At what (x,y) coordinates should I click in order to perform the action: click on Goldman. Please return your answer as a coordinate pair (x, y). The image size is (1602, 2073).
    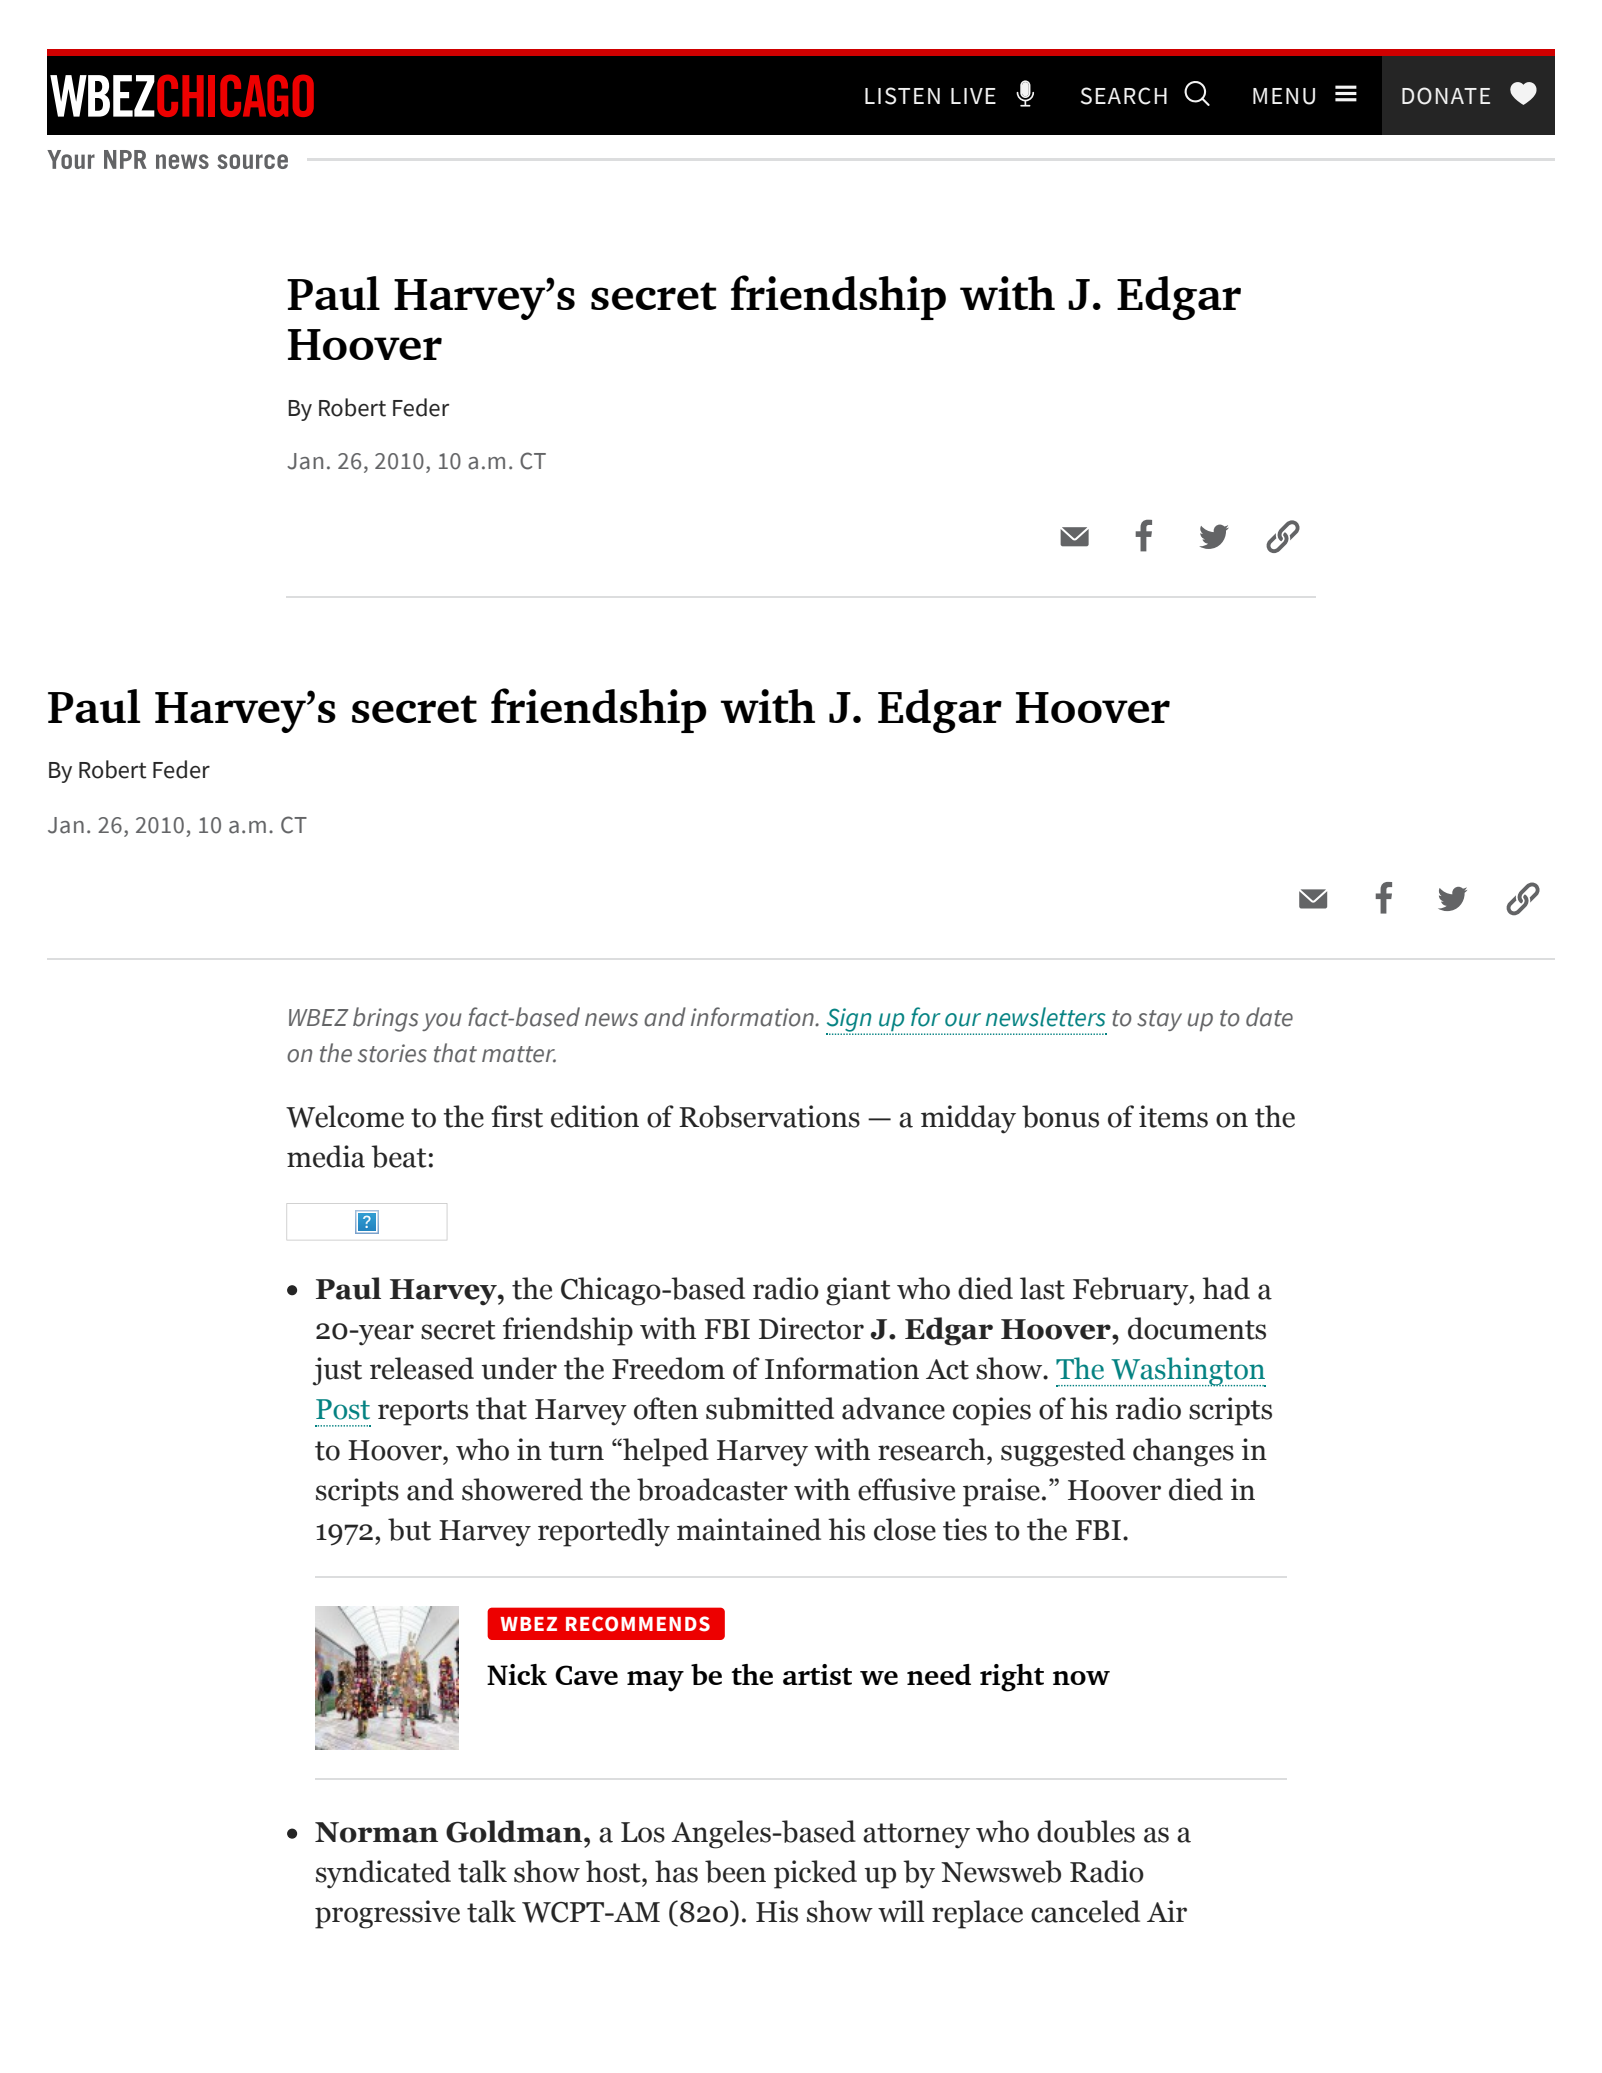
    Looking at the image, I should click on (515, 1831).
